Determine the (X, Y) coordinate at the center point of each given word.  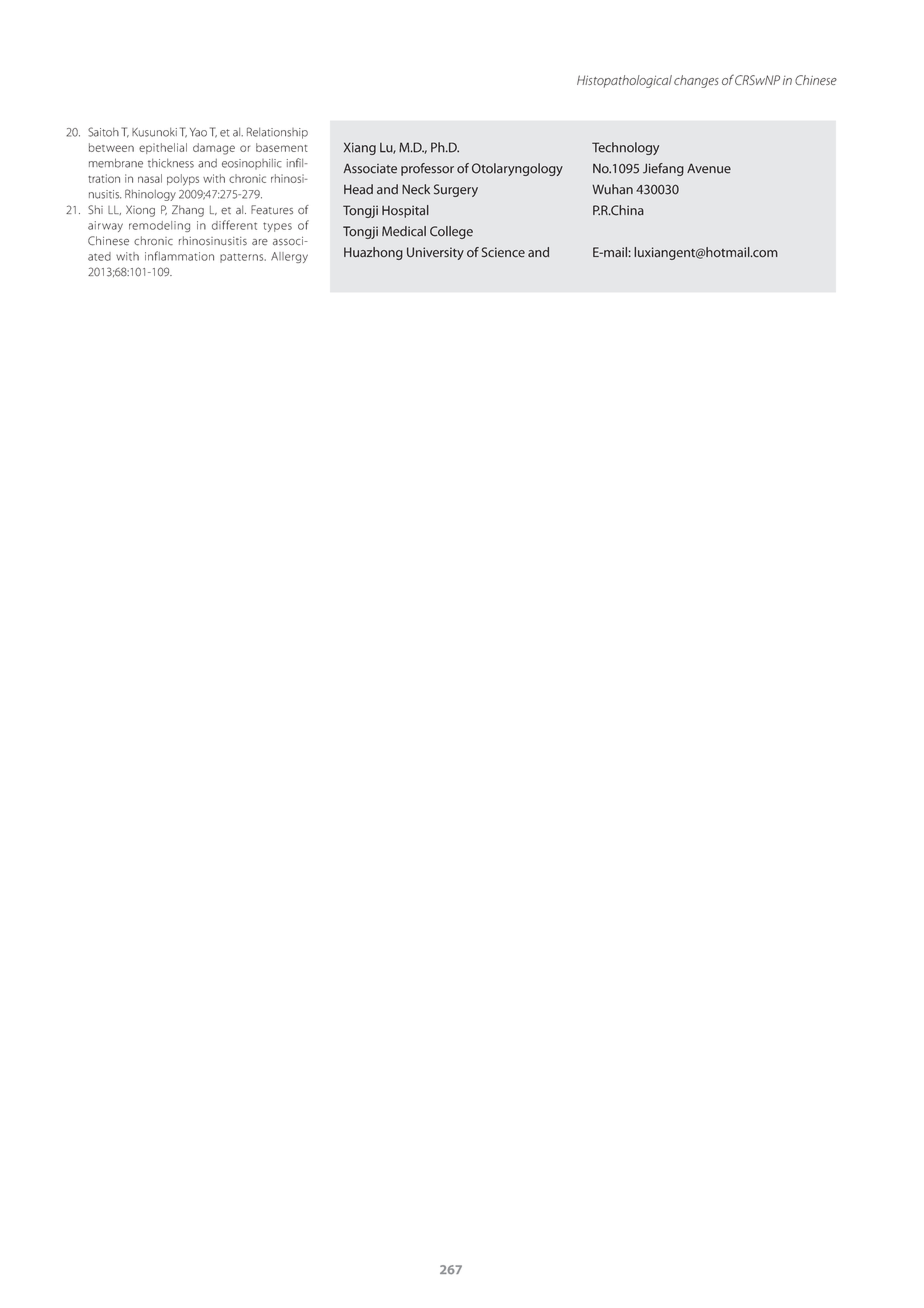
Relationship (277, 133)
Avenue (709, 168)
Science (503, 252)
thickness (171, 163)
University (435, 253)
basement (282, 147)
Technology (625, 148)
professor (427, 169)
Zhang (188, 211)
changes (696, 81)
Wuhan (612, 189)
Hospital (405, 211)
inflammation (179, 256)
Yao (198, 132)
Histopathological (624, 81)
